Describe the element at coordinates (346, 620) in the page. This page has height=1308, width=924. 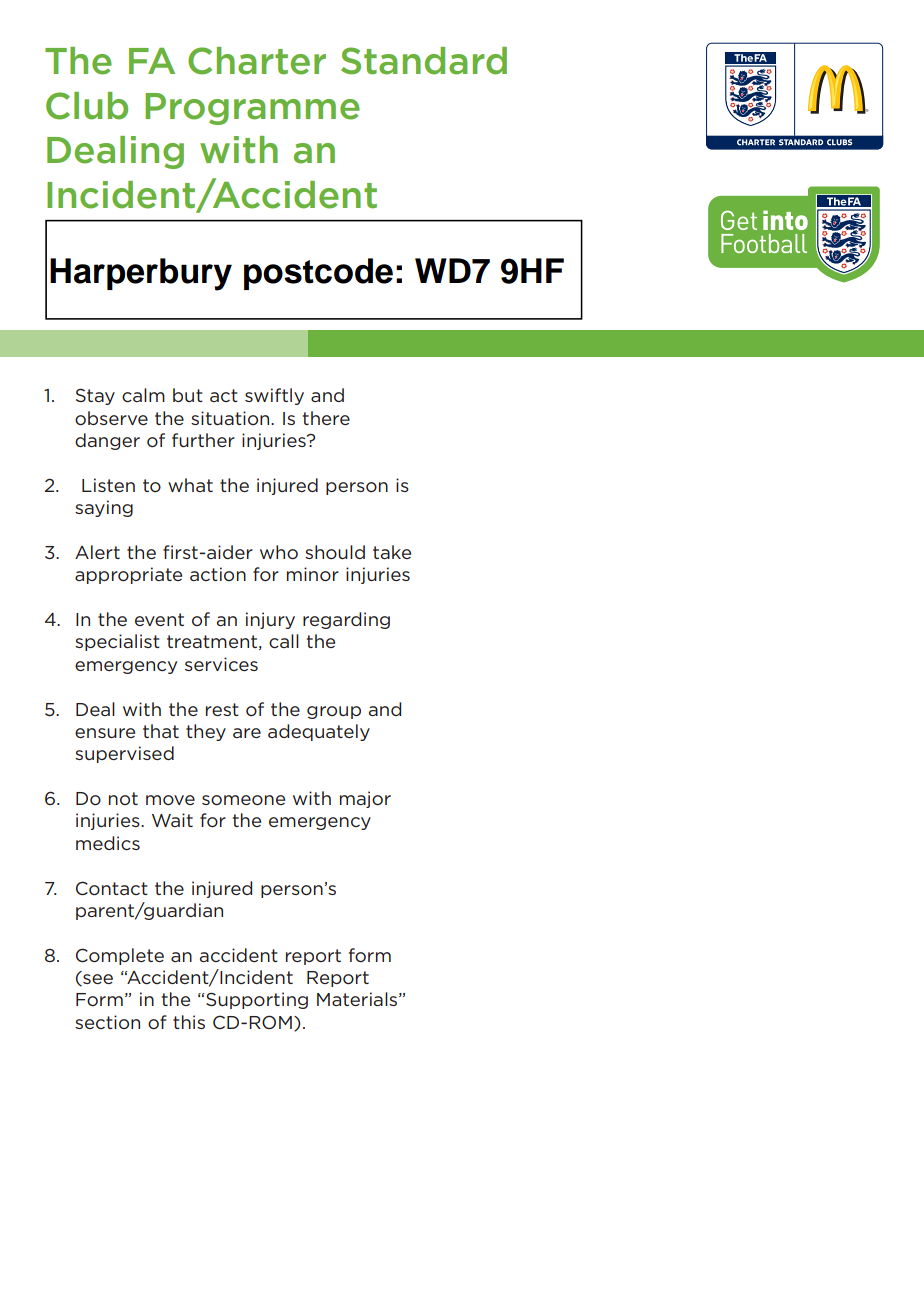
I see `regarding` at that location.
